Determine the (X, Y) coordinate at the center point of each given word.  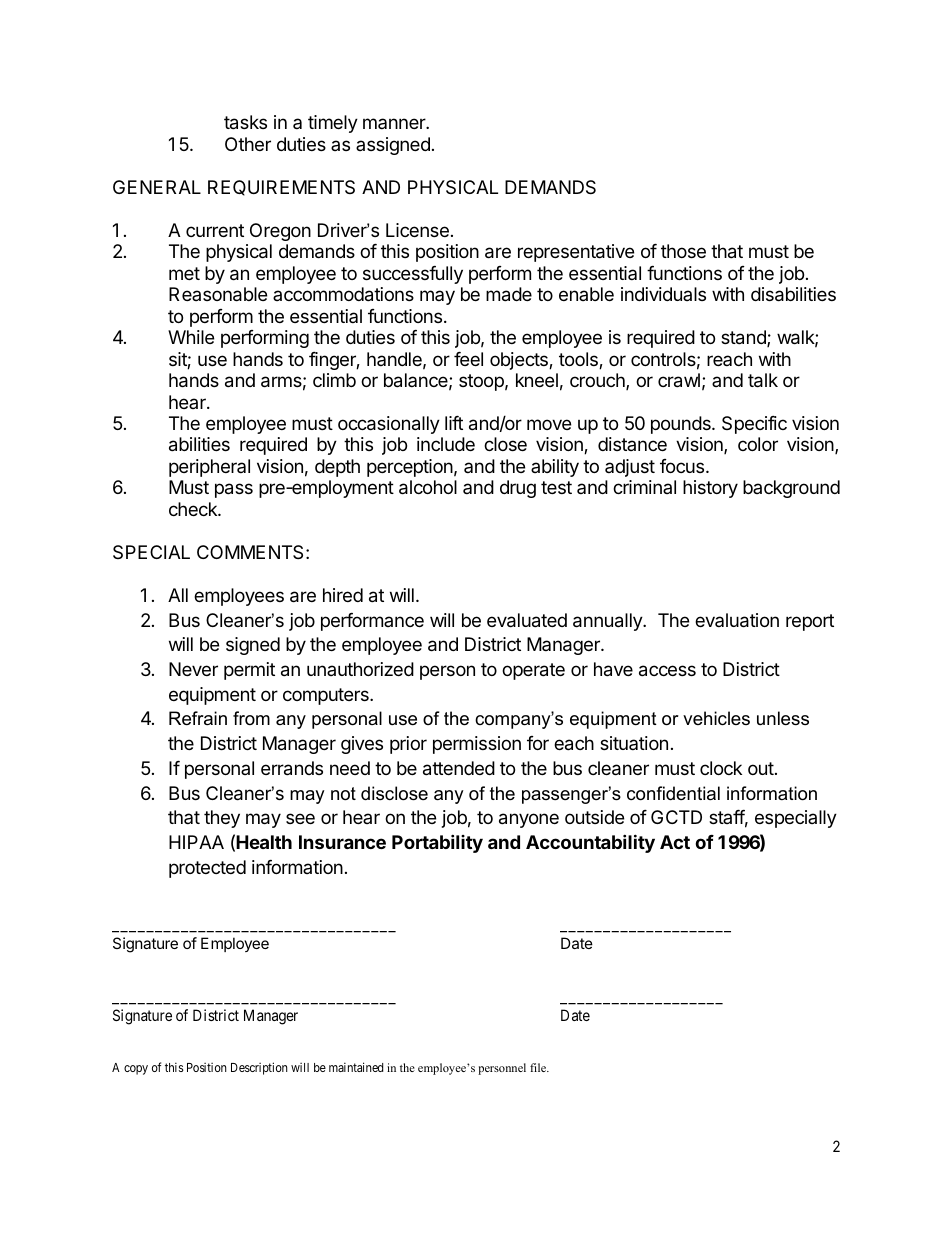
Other (248, 144)
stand (744, 338)
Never (193, 669)
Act (675, 842)
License (417, 230)
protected (207, 869)
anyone (529, 820)
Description (259, 1068)
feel (468, 359)
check (194, 509)
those (683, 251)
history (710, 489)
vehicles (716, 718)
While (191, 337)
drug (518, 489)
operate (533, 671)
